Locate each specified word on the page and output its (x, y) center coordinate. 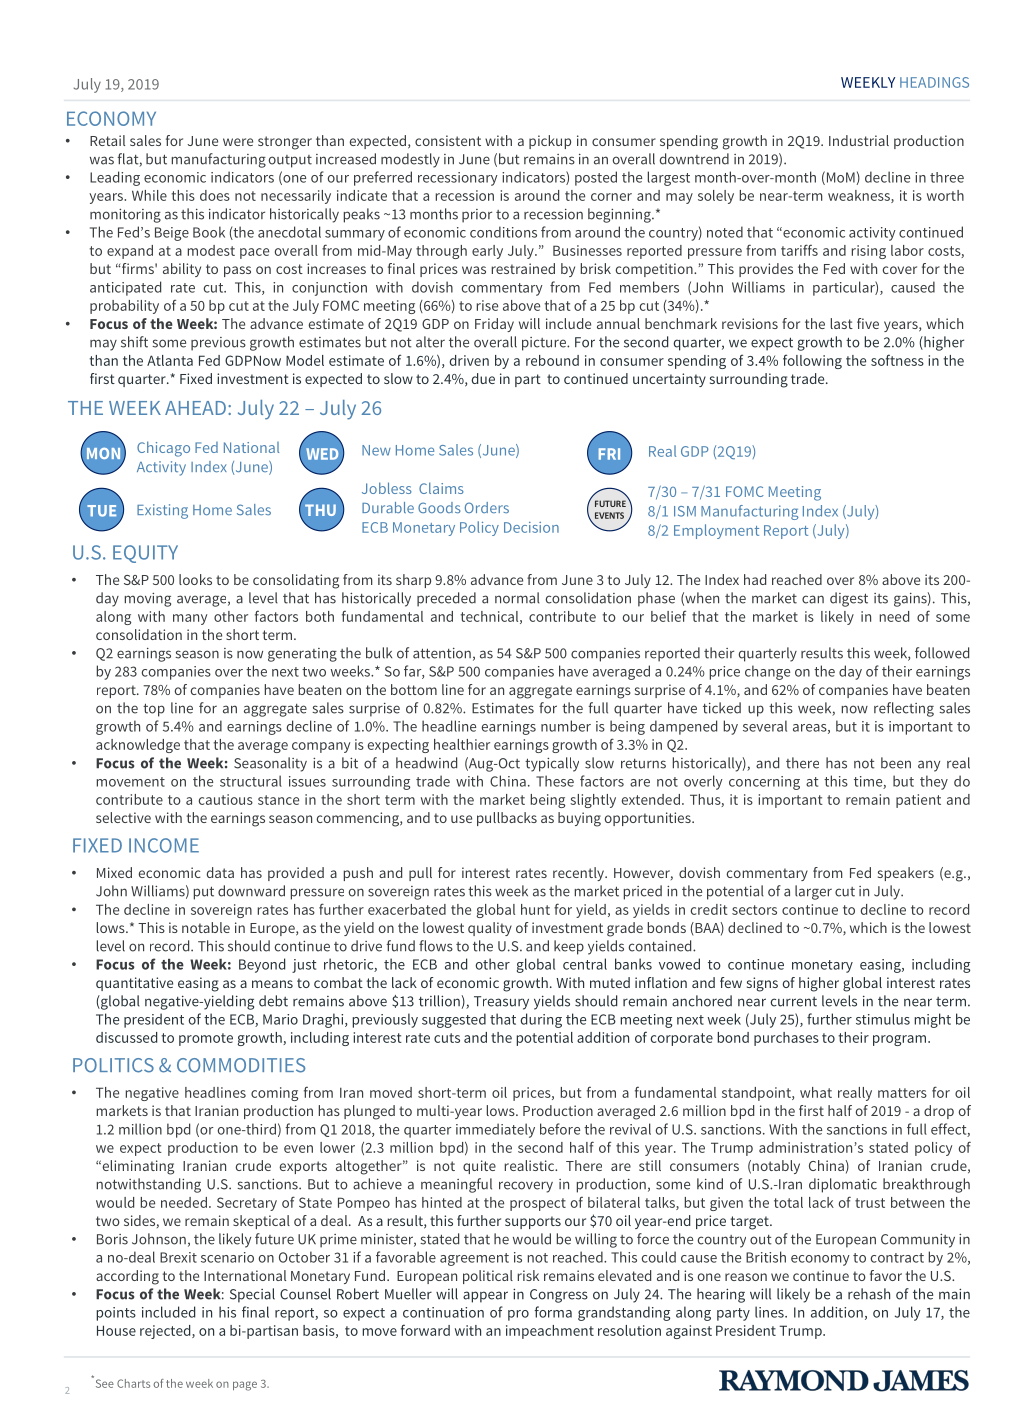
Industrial (859, 140)
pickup (550, 142)
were (238, 142)
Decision (531, 527)
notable (206, 927)
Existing (162, 511)
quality (490, 929)
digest (849, 599)
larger (813, 892)
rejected (166, 1332)
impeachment (550, 1332)
